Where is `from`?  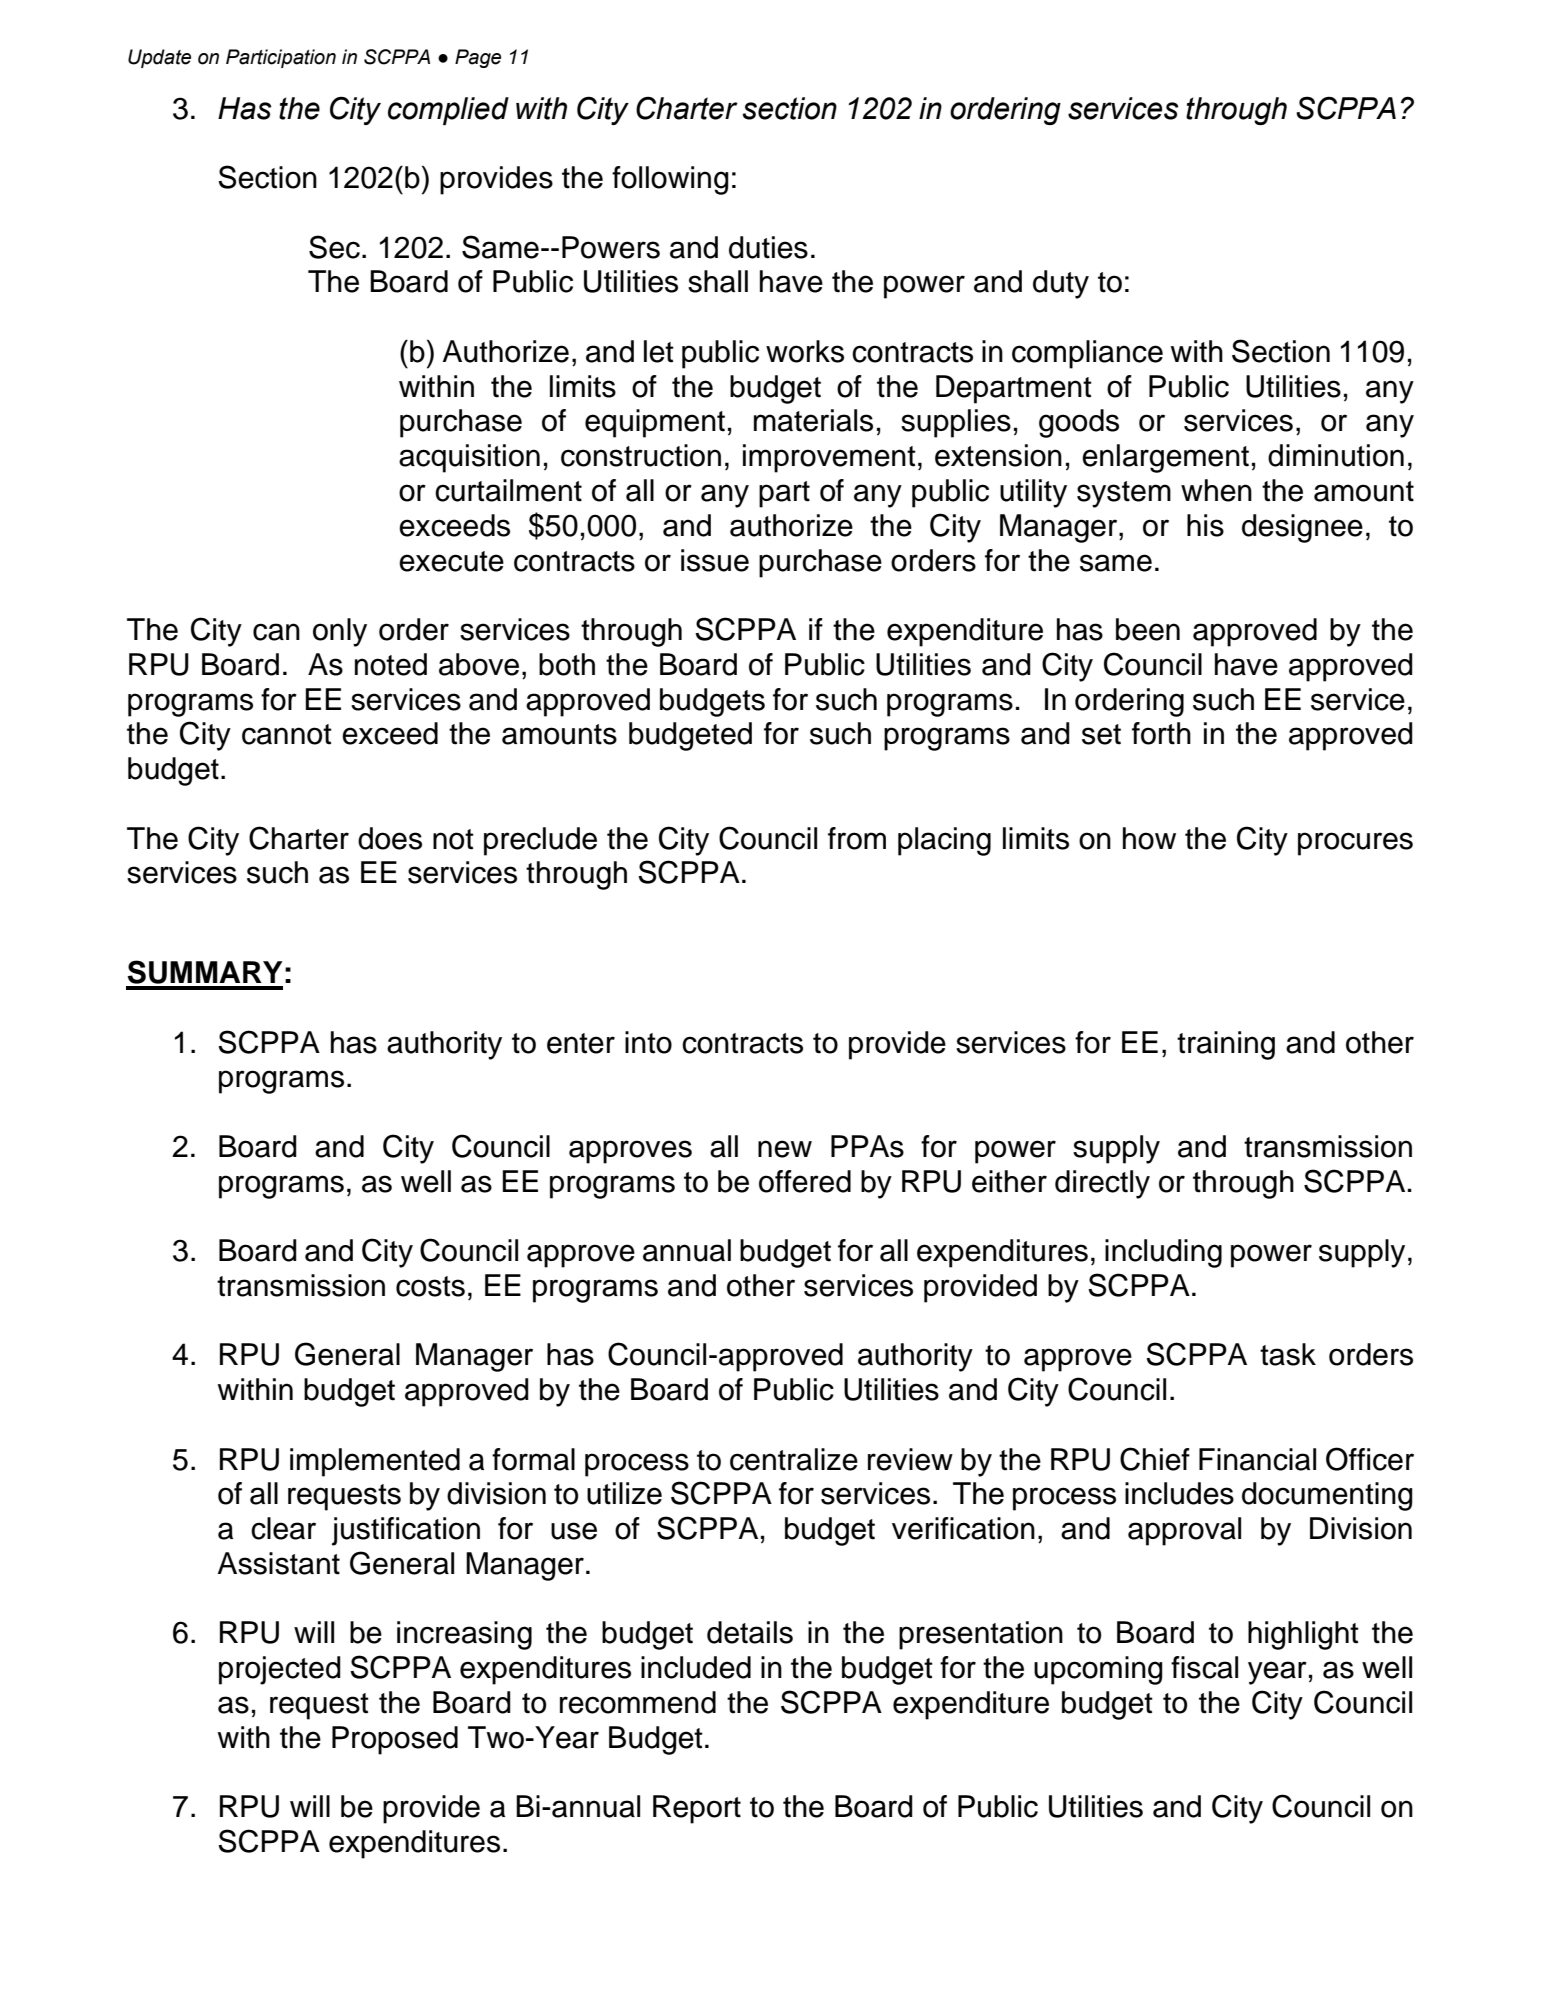
from is located at coordinates (857, 838).
